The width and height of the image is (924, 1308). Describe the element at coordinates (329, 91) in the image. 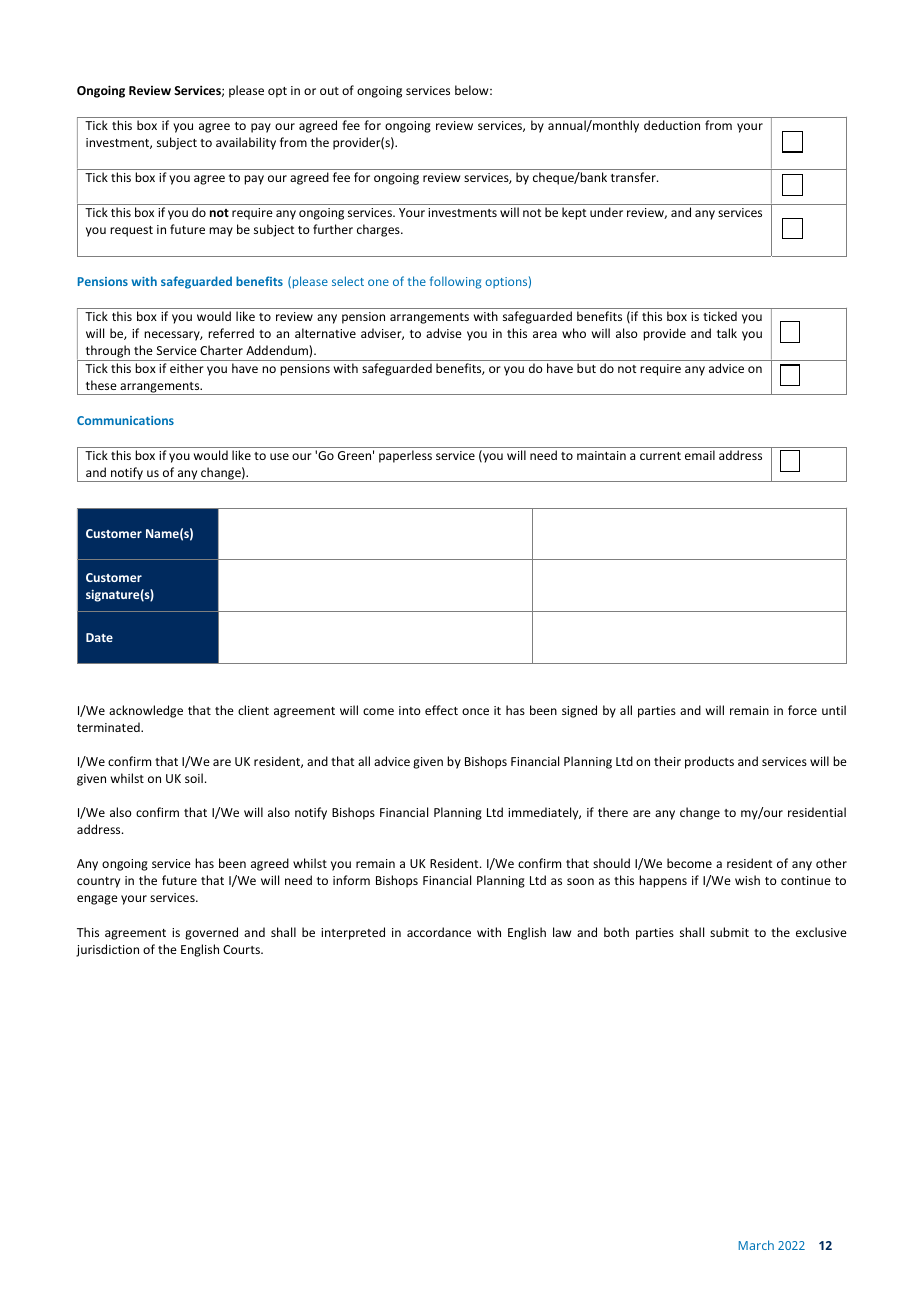

I see `out` at that location.
